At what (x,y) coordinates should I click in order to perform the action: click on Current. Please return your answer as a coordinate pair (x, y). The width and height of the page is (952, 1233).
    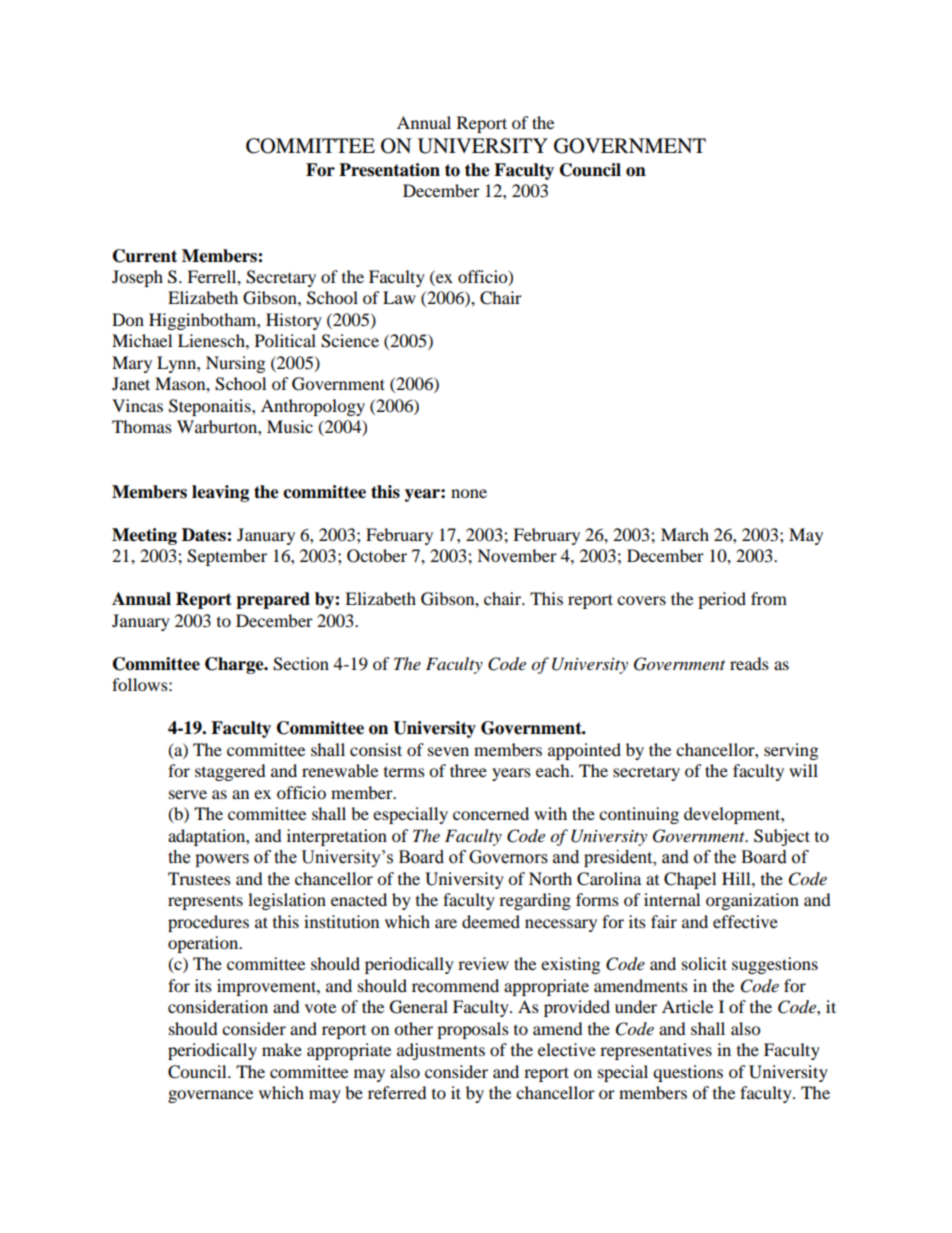
    Looking at the image, I should click on (145, 256).
